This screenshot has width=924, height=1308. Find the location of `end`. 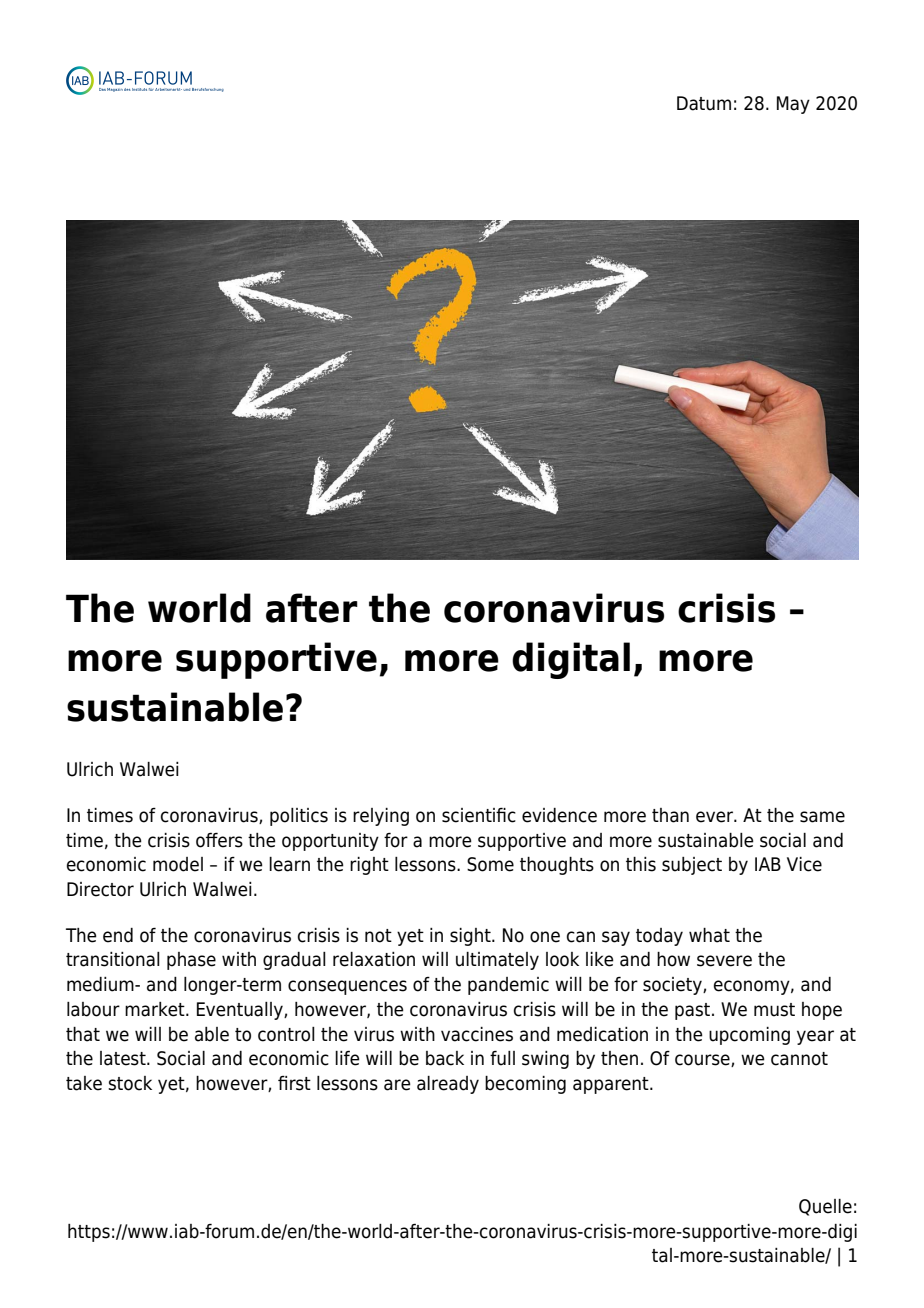

end is located at coordinates (118, 935).
